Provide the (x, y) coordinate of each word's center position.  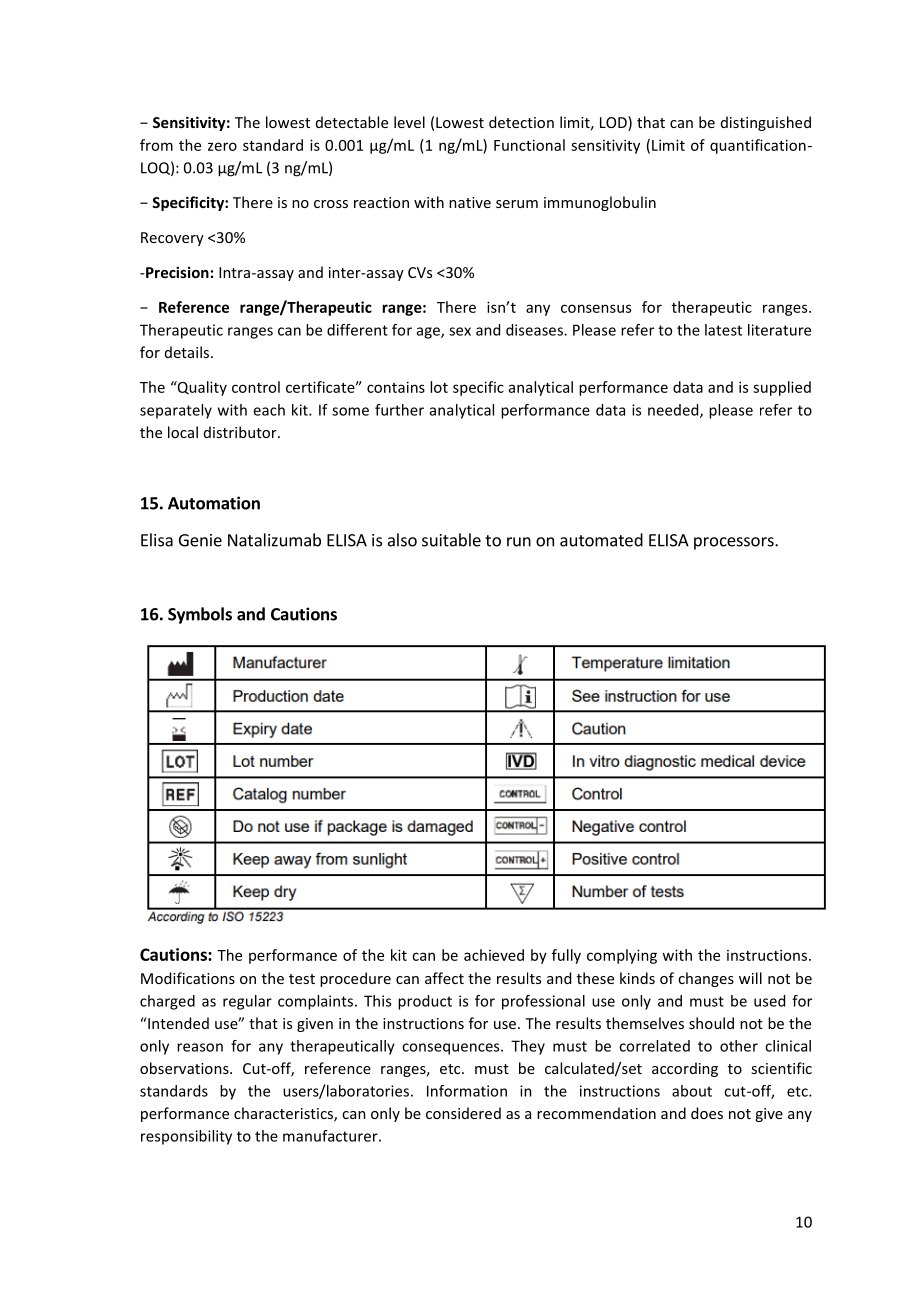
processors (735, 543)
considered (463, 1113)
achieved (494, 955)
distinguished (766, 123)
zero (222, 146)
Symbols (200, 615)
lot (439, 387)
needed (674, 411)
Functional (529, 145)
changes (706, 979)
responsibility (186, 1137)
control (256, 387)
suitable (451, 540)
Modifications (188, 978)
